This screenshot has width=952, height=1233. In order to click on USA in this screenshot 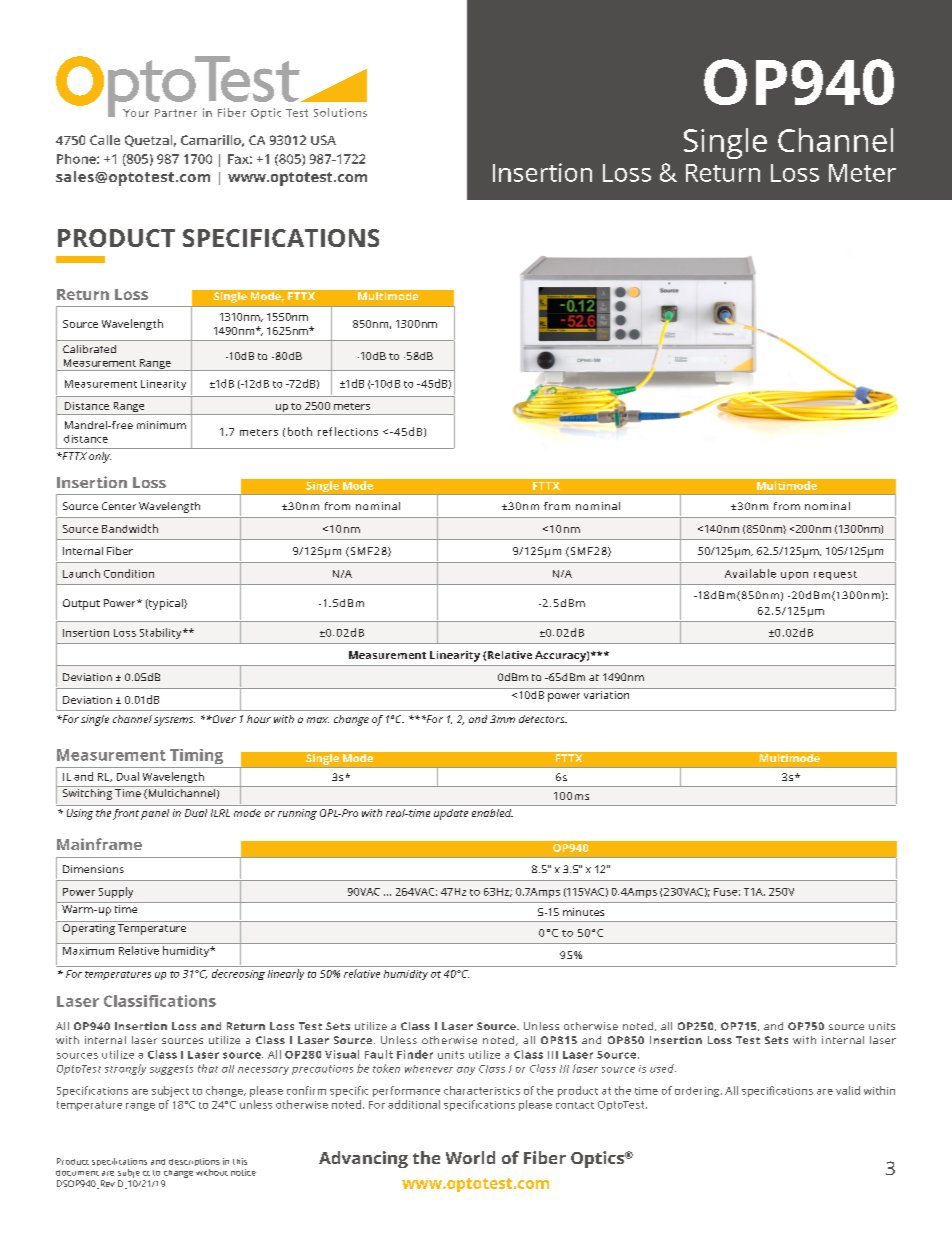, I will do `click(323, 140)`.
